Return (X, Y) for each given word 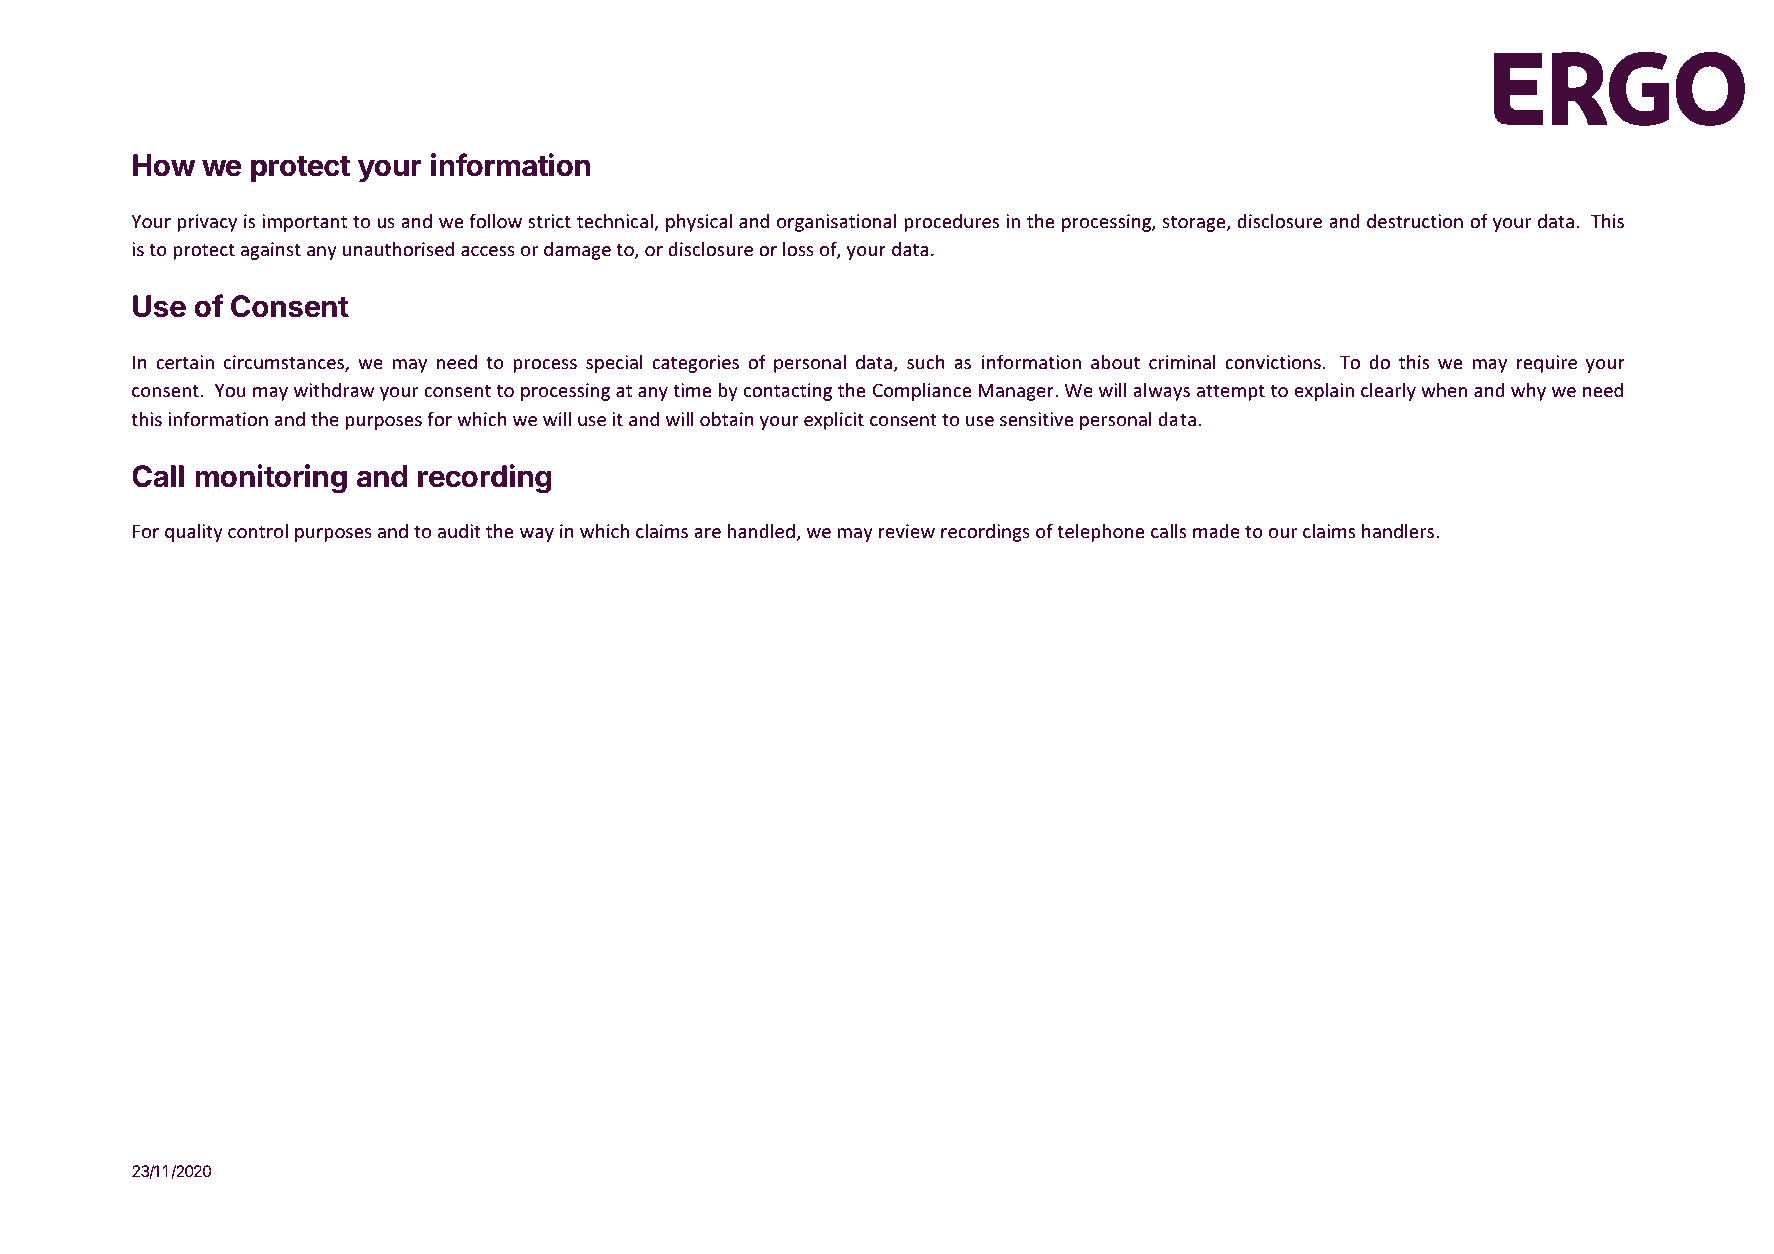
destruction (1415, 221)
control (258, 530)
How (164, 165)
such (926, 361)
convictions (1273, 362)
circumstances (285, 363)
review (907, 531)
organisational (836, 222)
